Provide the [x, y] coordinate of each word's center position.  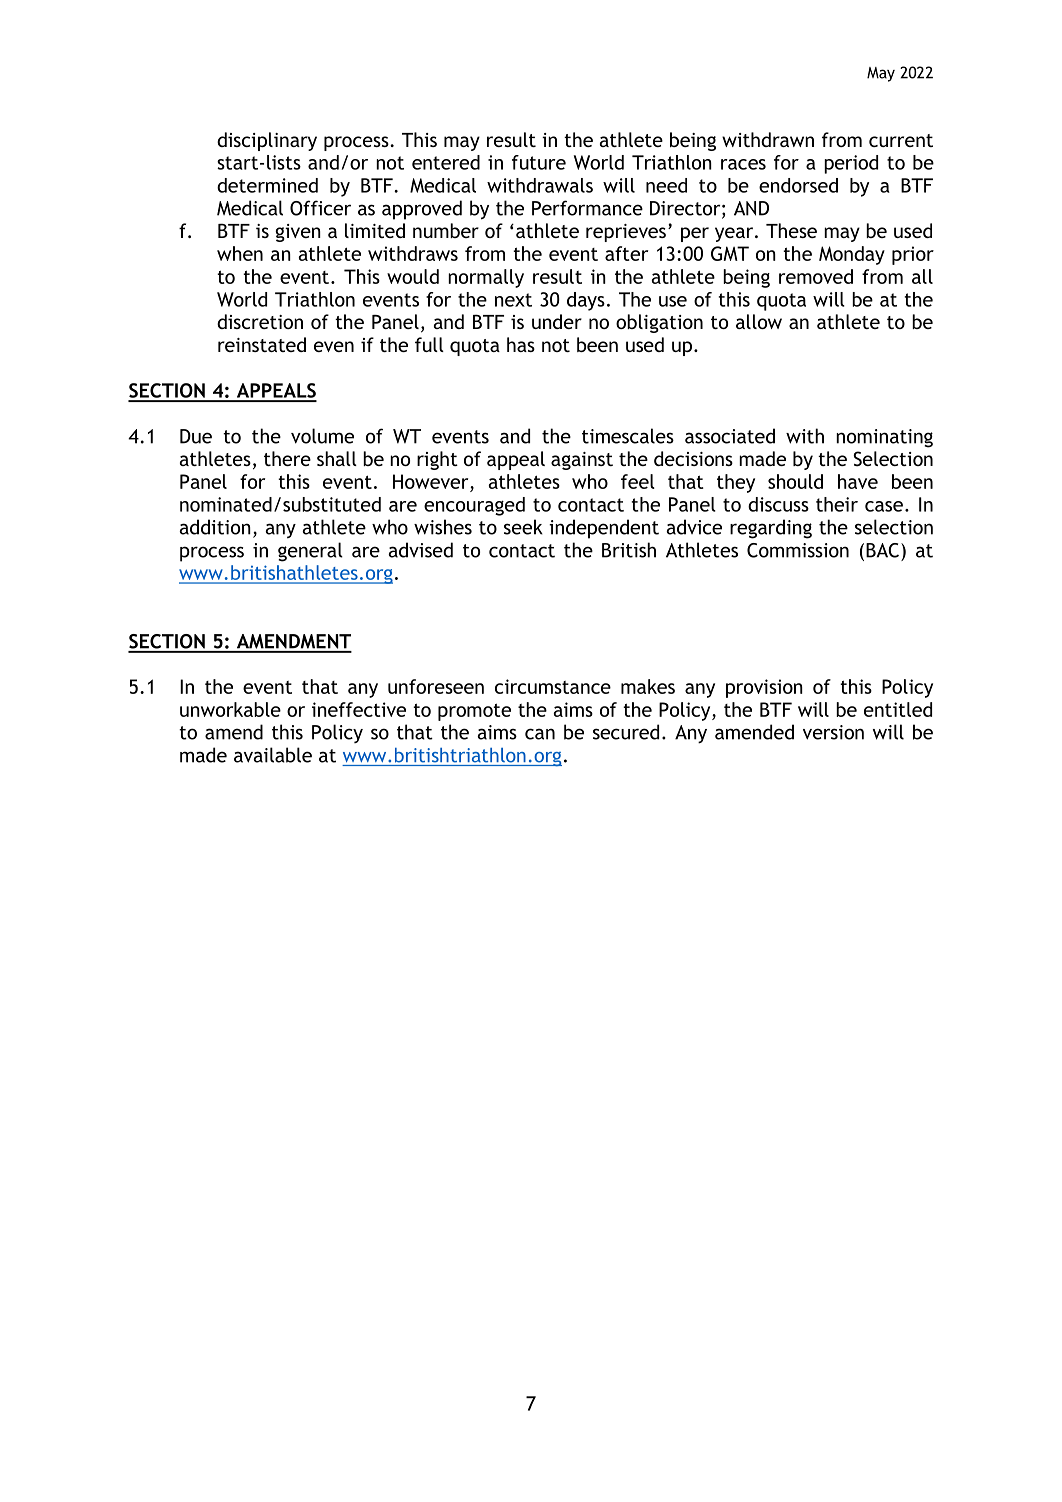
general [310, 552]
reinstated [262, 344]
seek [523, 527]
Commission [798, 550]
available [273, 755]
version [833, 732]
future [539, 162]
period [851, 164]
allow [759, 321]
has [521, 344]
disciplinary [267, 141]
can [540, 734]
